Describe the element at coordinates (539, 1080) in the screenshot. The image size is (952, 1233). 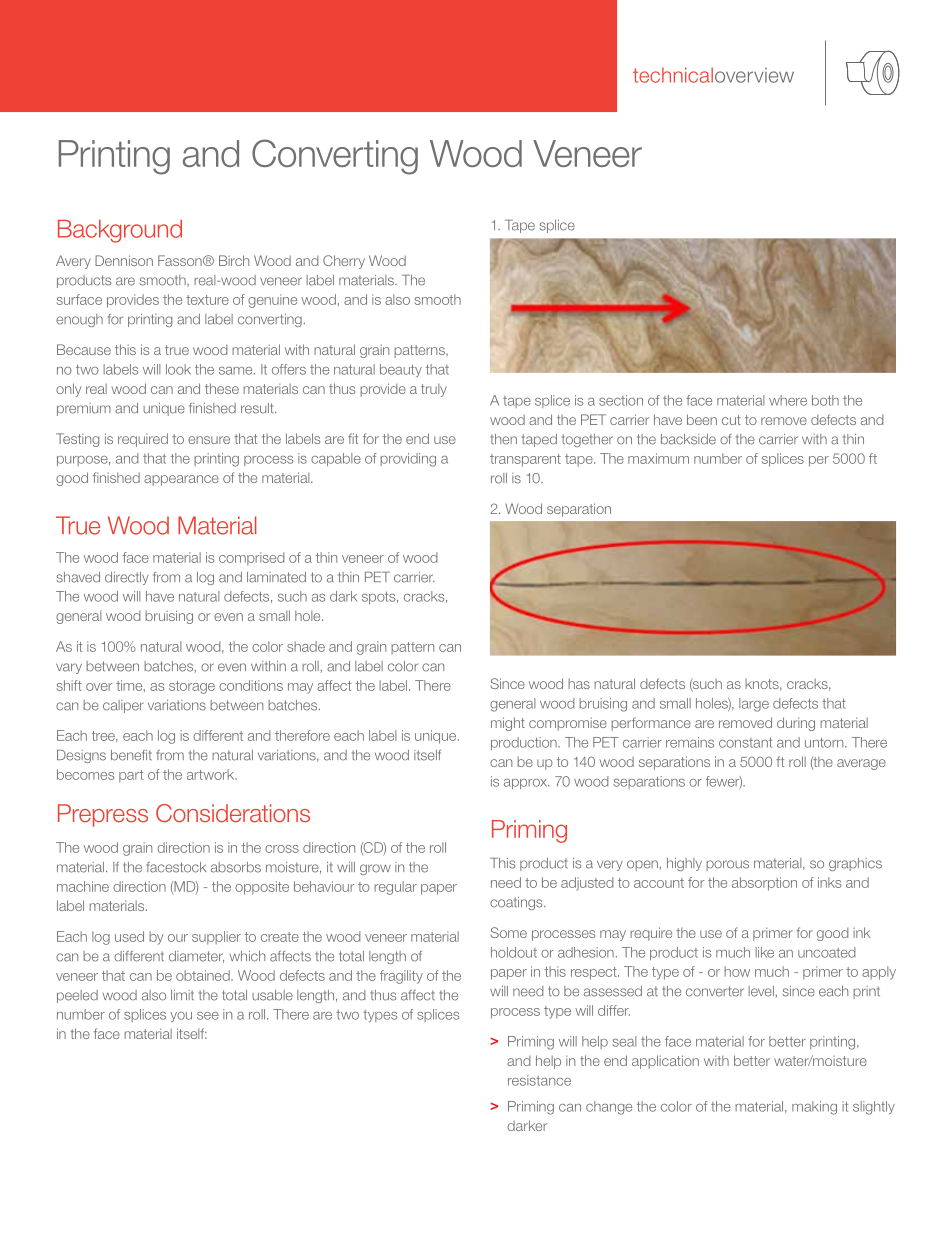
I see `resistance` at that location.
